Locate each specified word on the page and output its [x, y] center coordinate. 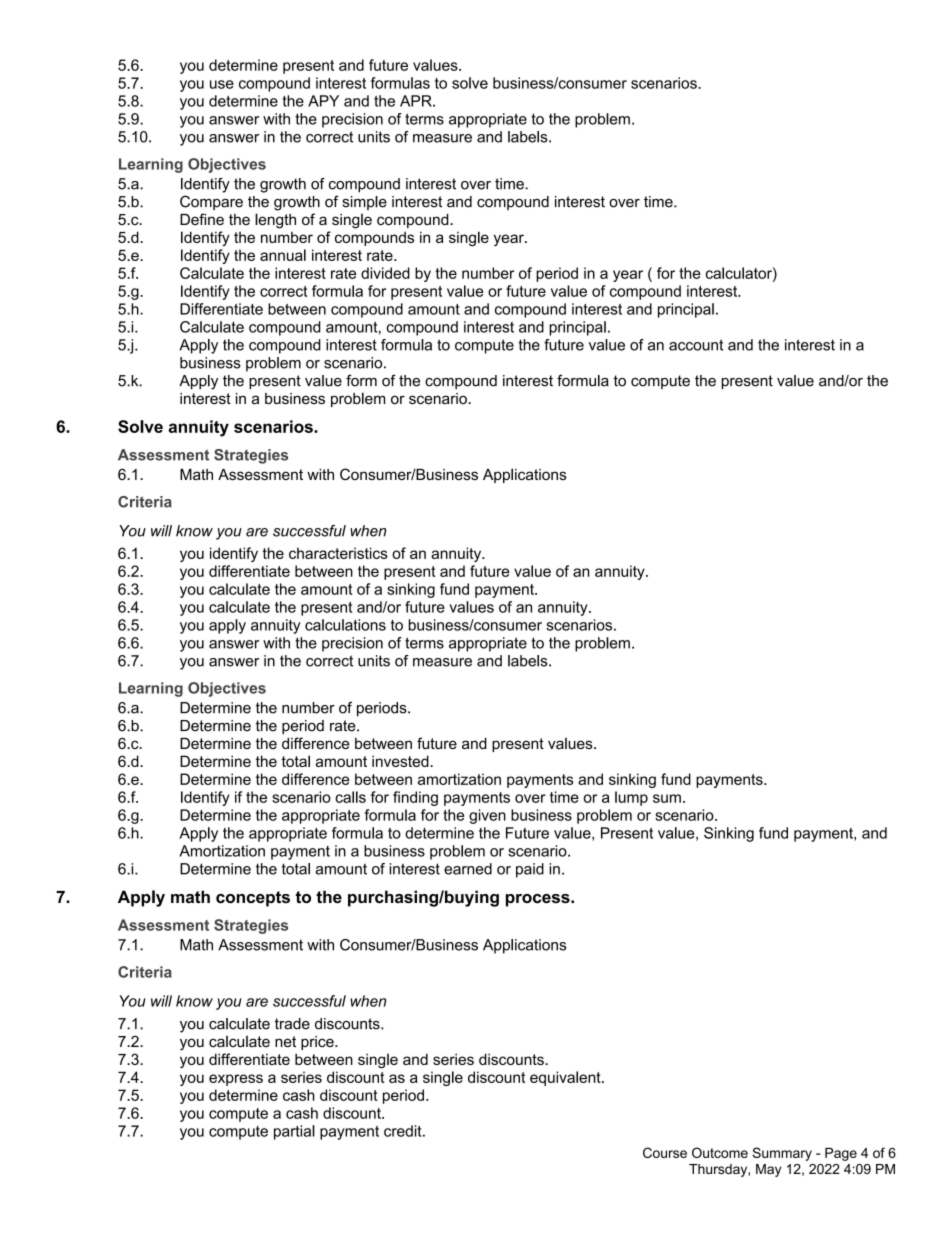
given [487, 816]
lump [631, 798]
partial [294, 1132]
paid [530, 870]
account [696, 345]
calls [350, 797]
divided [385, 273]
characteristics [338, 553]
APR [417, 101]
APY [323, 101]
